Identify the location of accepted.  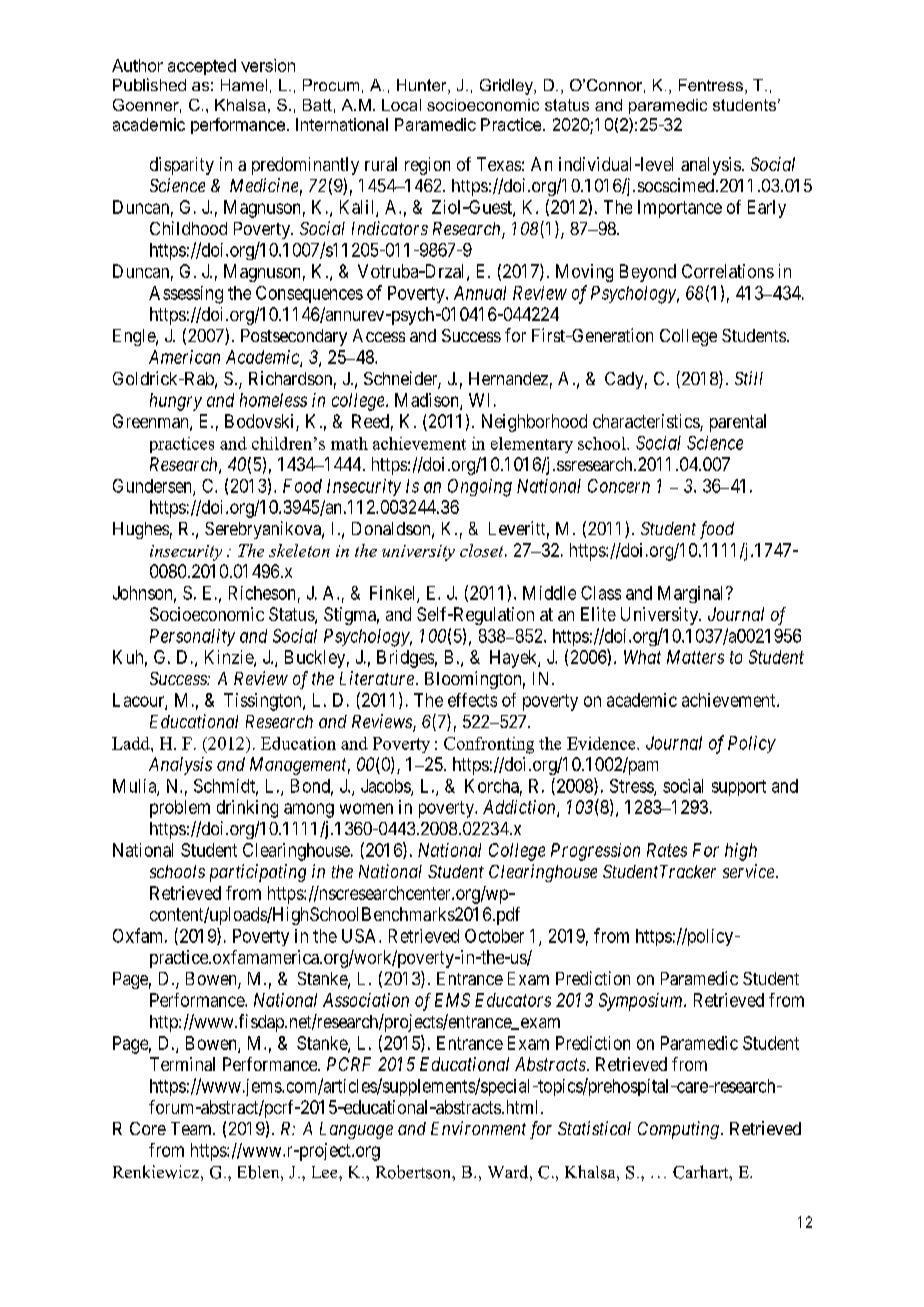
(202, 67).
